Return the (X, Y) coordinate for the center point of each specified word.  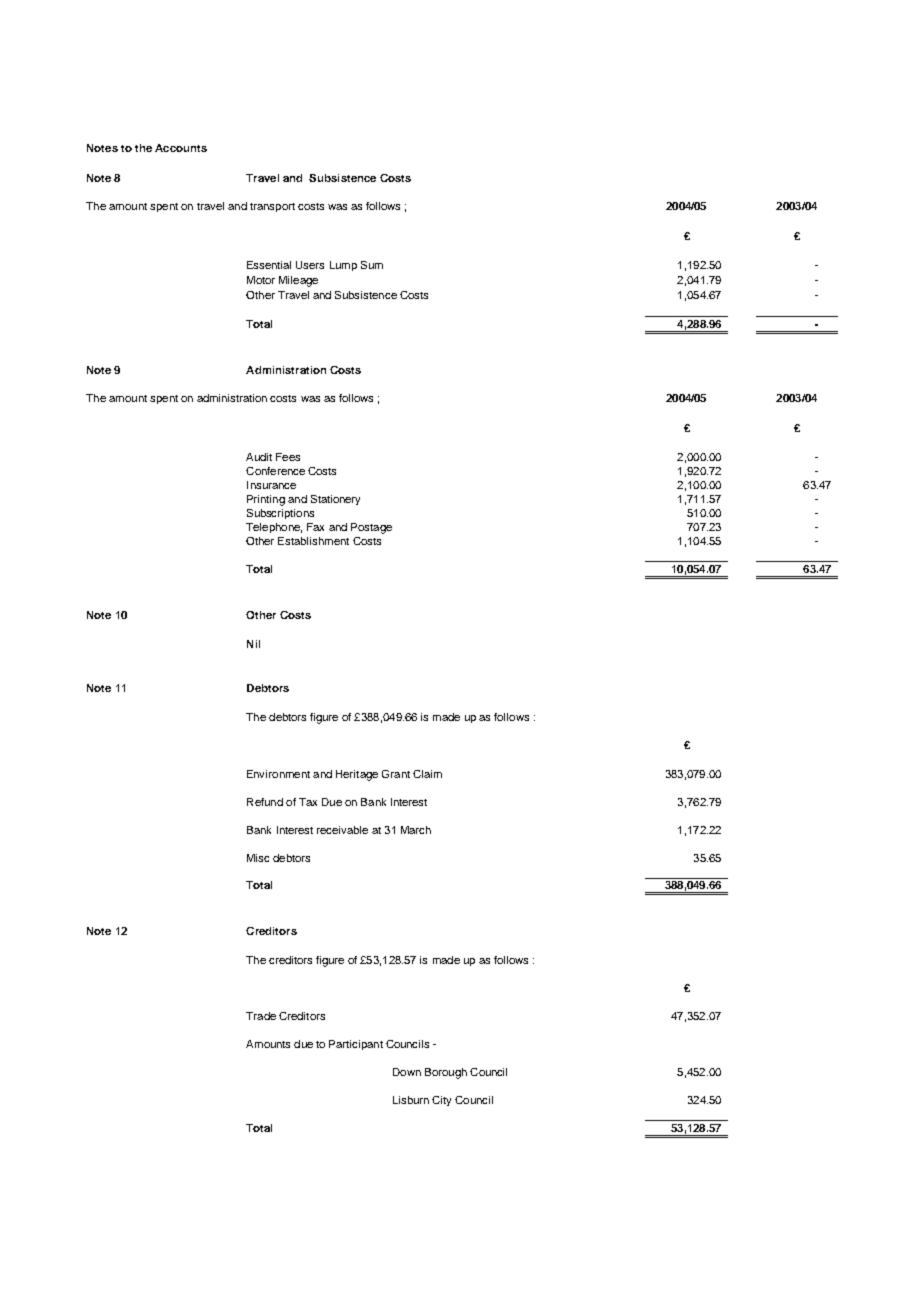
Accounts (181, 148)
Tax (308, 802)
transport (272, 207)
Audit (259, 457)
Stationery (335, 500)
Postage (371, 528)
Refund (265, 802)
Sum (372, 265)
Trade (261, 1016)
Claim (427, 774)
